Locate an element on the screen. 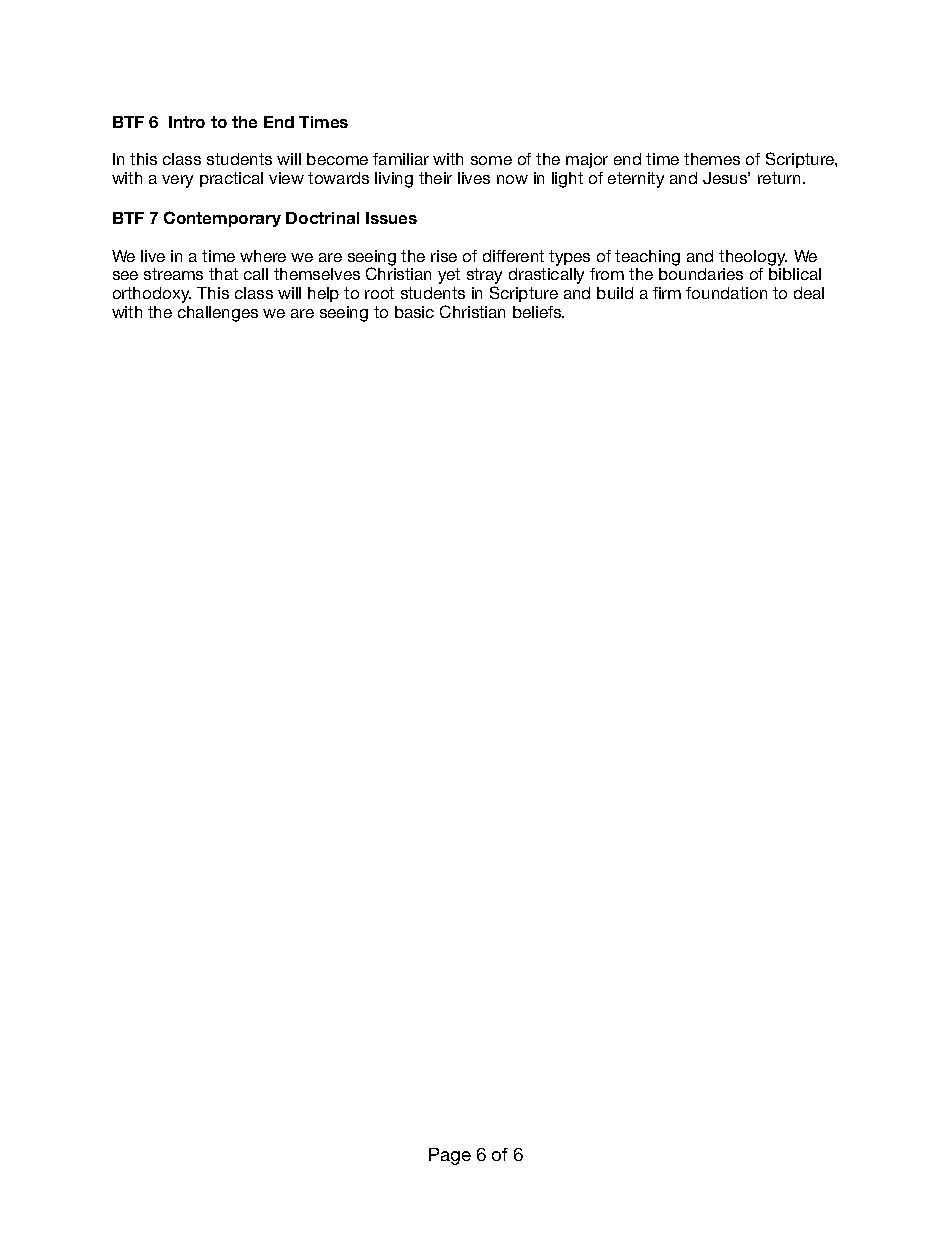 This screenshot has width=952, height=1233. stray is located at coordinates (484, 277).
